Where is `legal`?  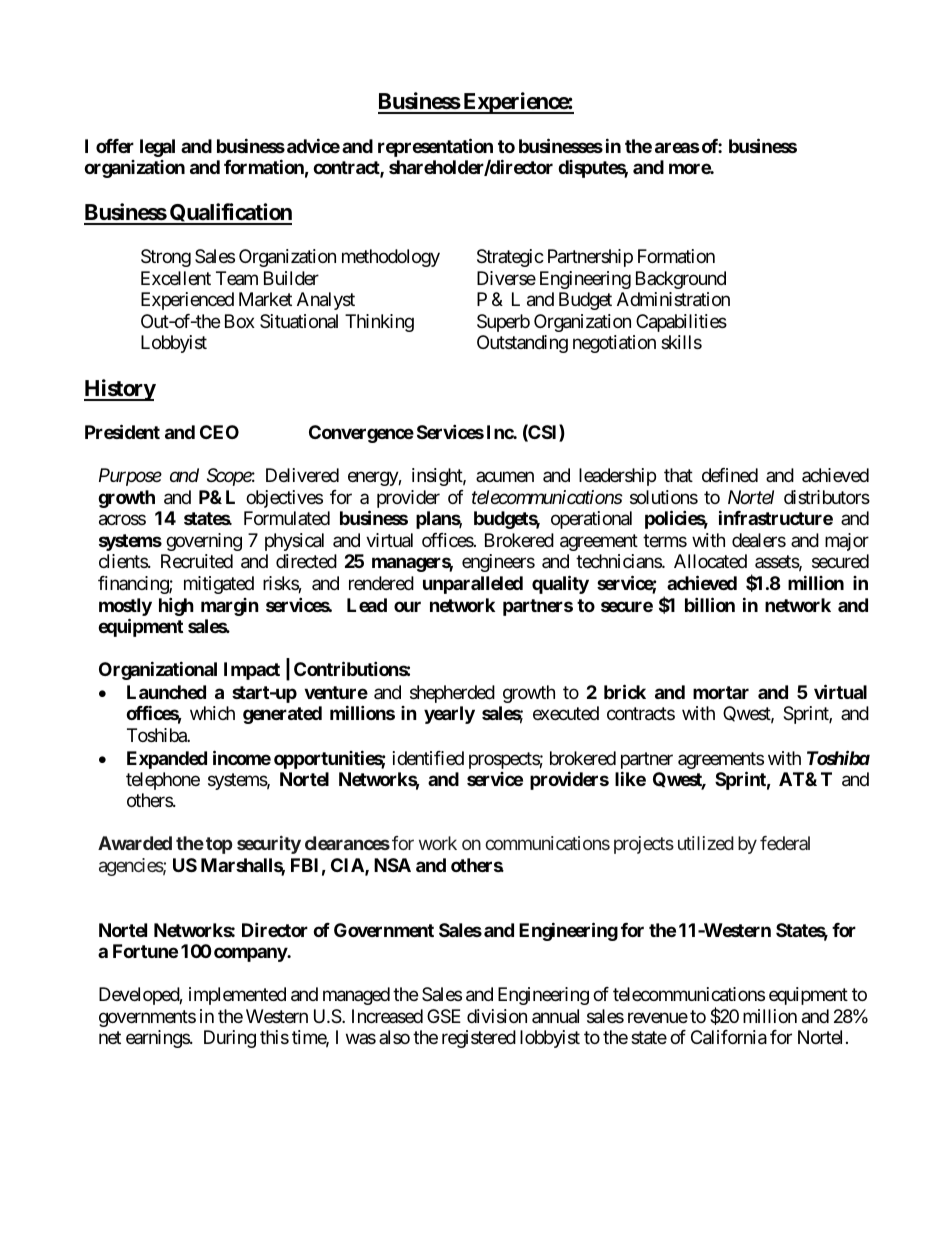 legal is located at coordinates (157, 148).
